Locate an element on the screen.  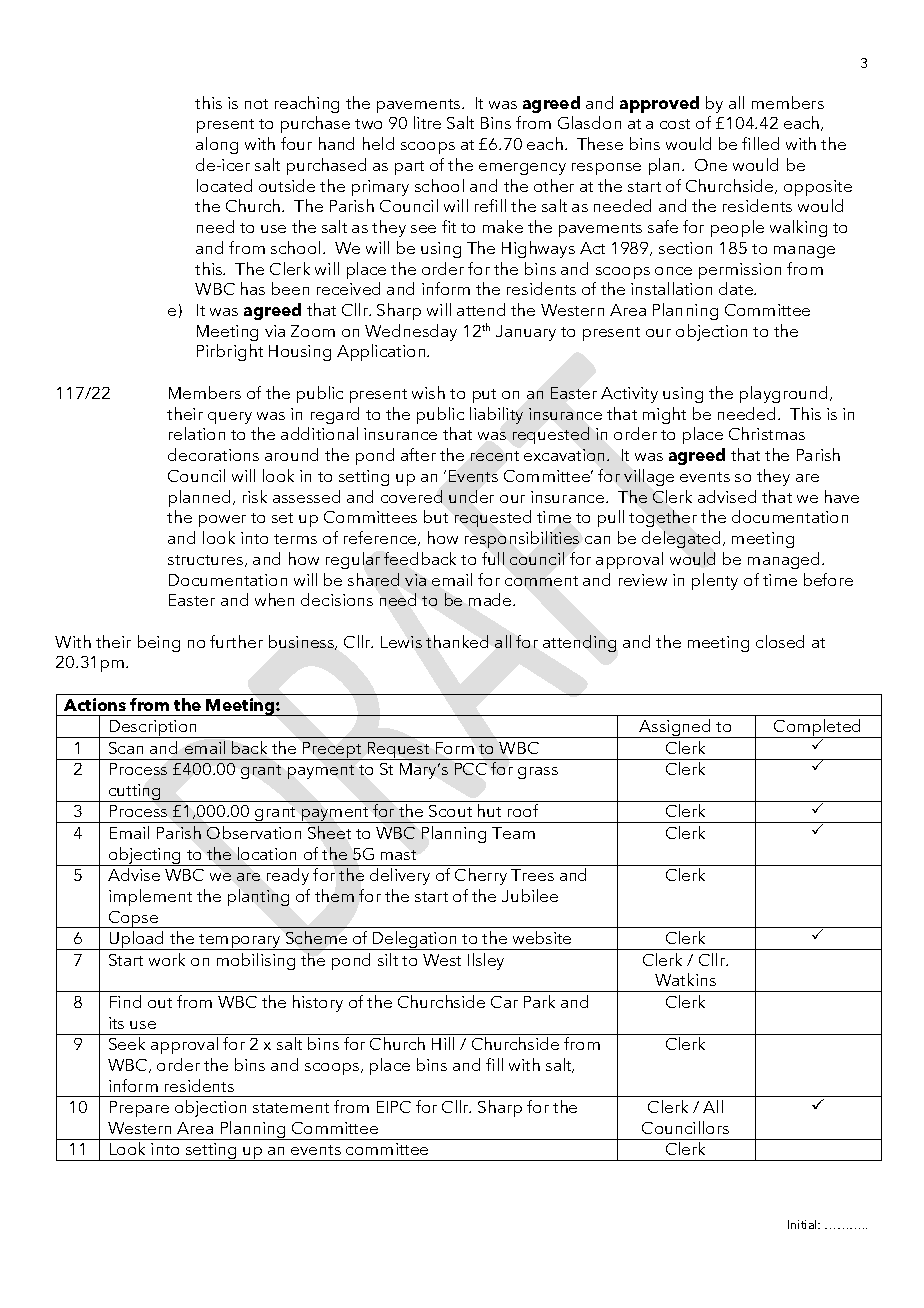
Prepare is located at coordinates (139, 1109).
